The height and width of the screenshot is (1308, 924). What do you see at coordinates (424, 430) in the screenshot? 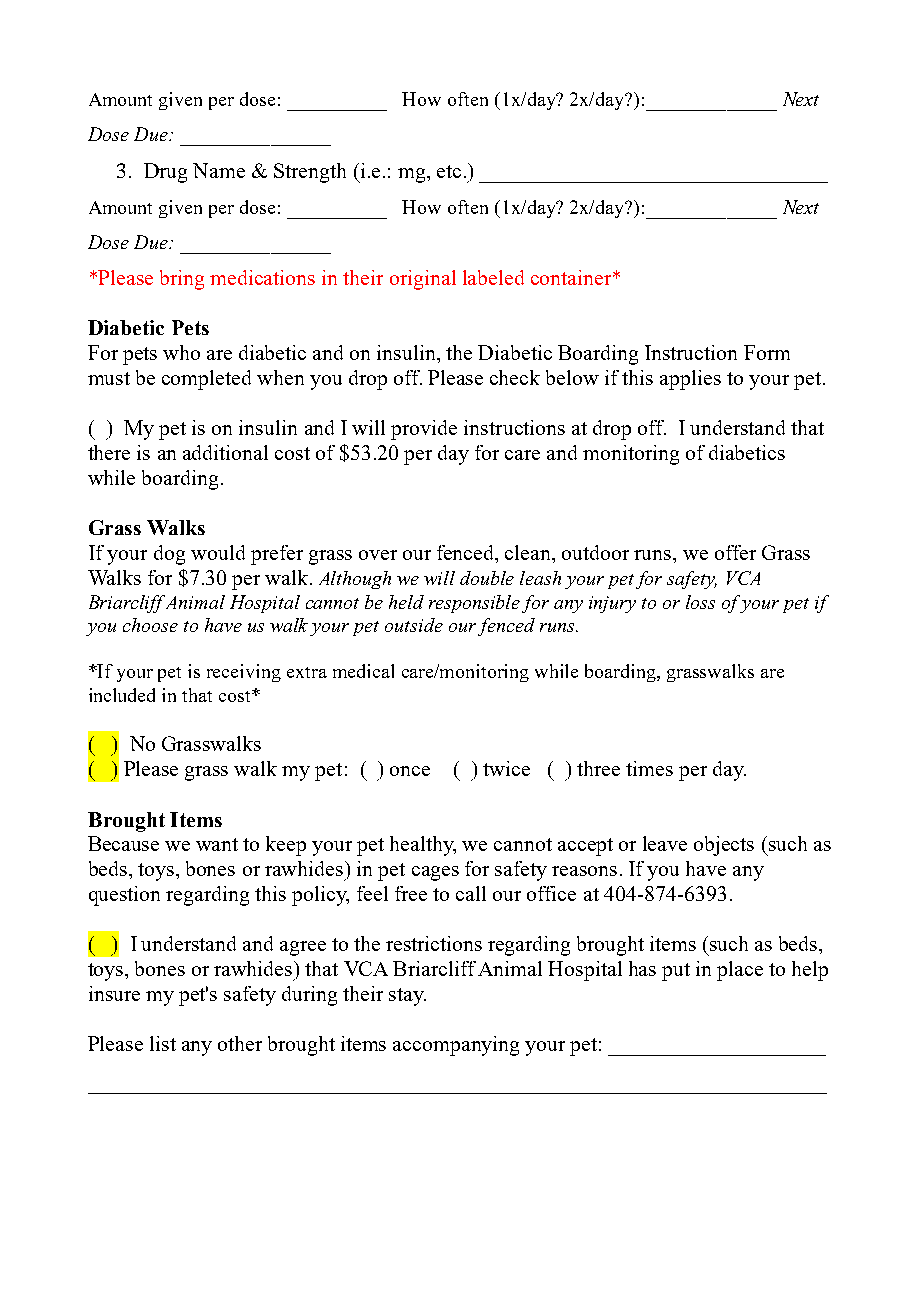
I see `provide` at bounding box center [424, 430].
